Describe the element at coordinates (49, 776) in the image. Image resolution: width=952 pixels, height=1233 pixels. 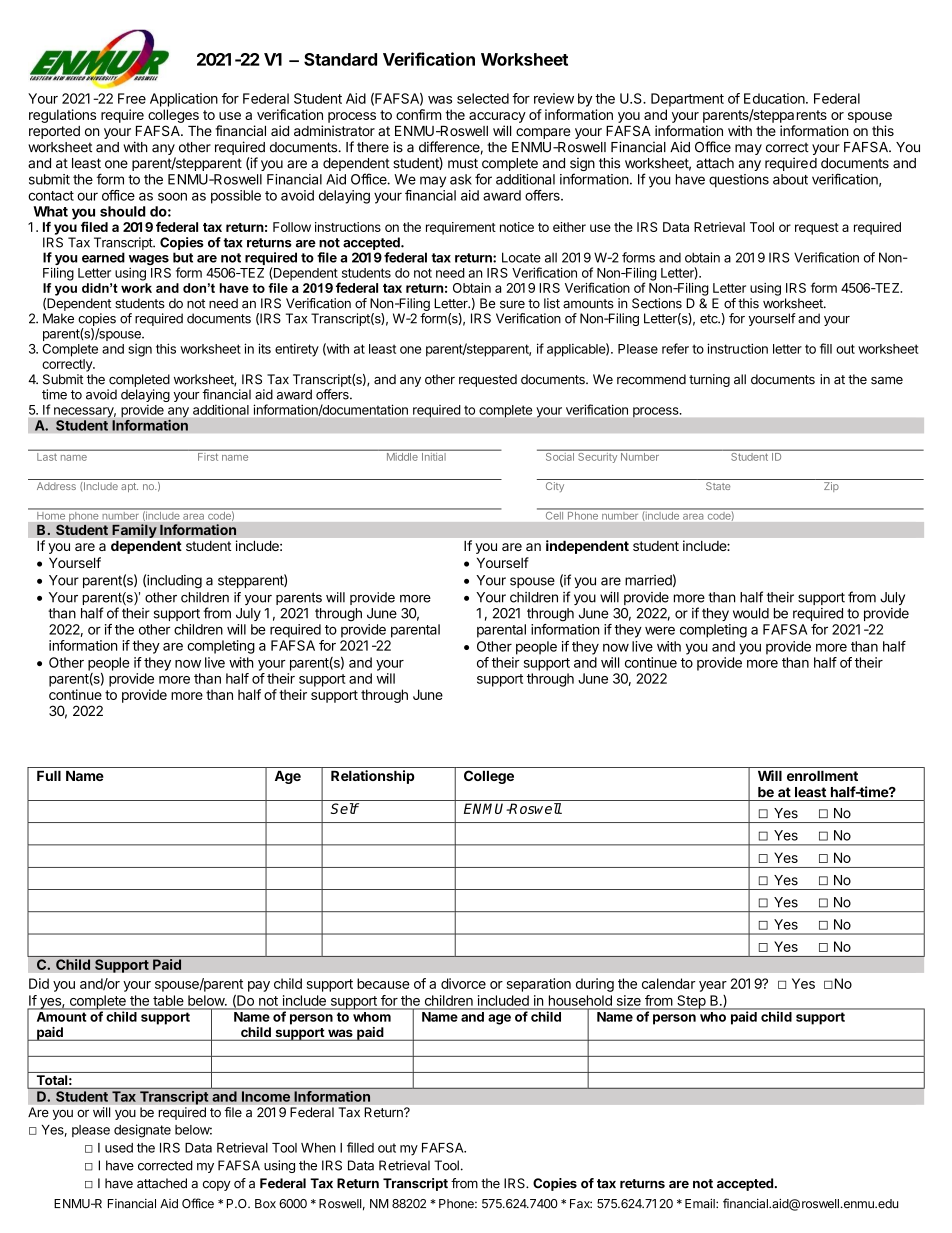
I see `Full` at that location.
